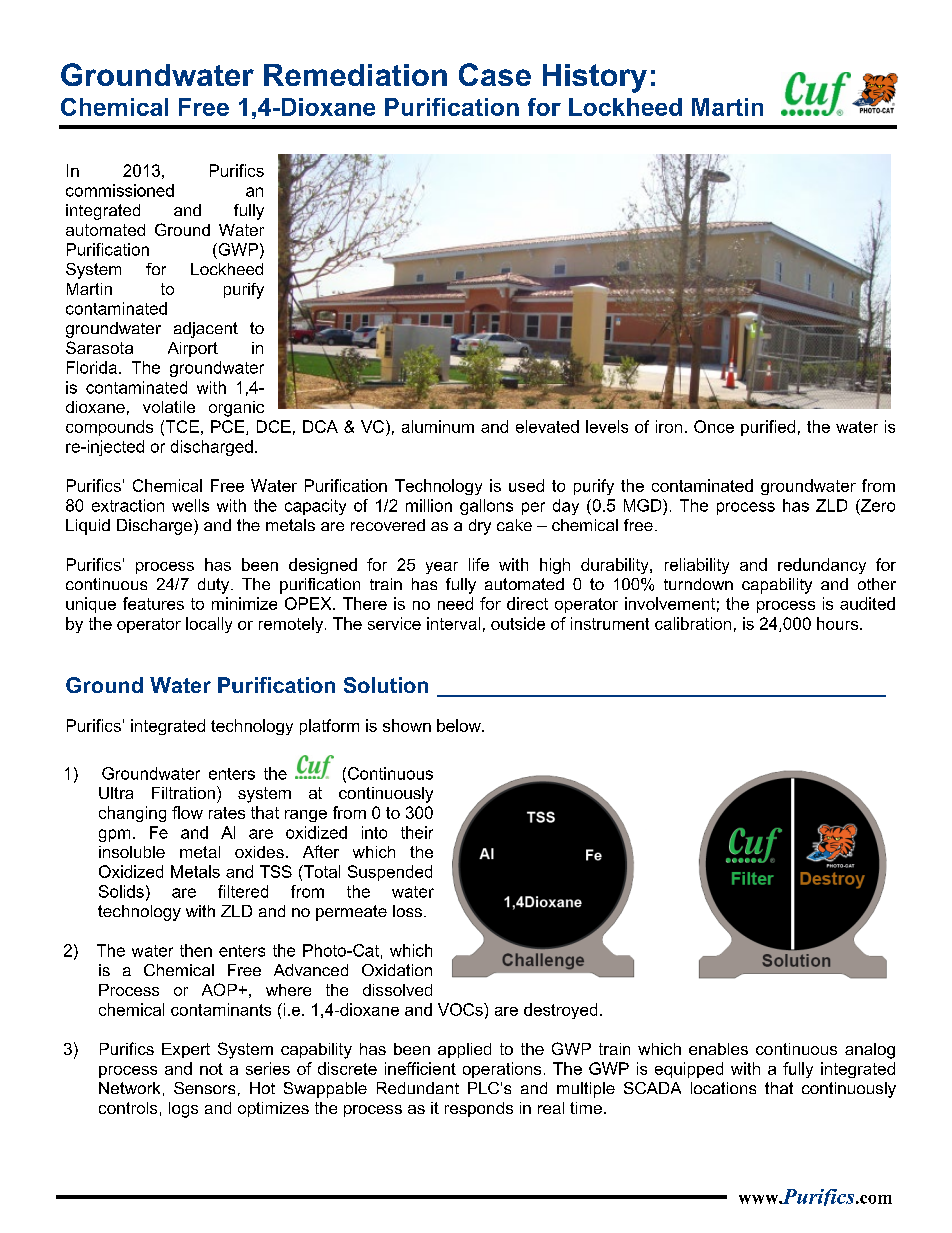 The width and height of the screenshot is (952, 1233). I want to click on commissioned, so click(120, 190).
